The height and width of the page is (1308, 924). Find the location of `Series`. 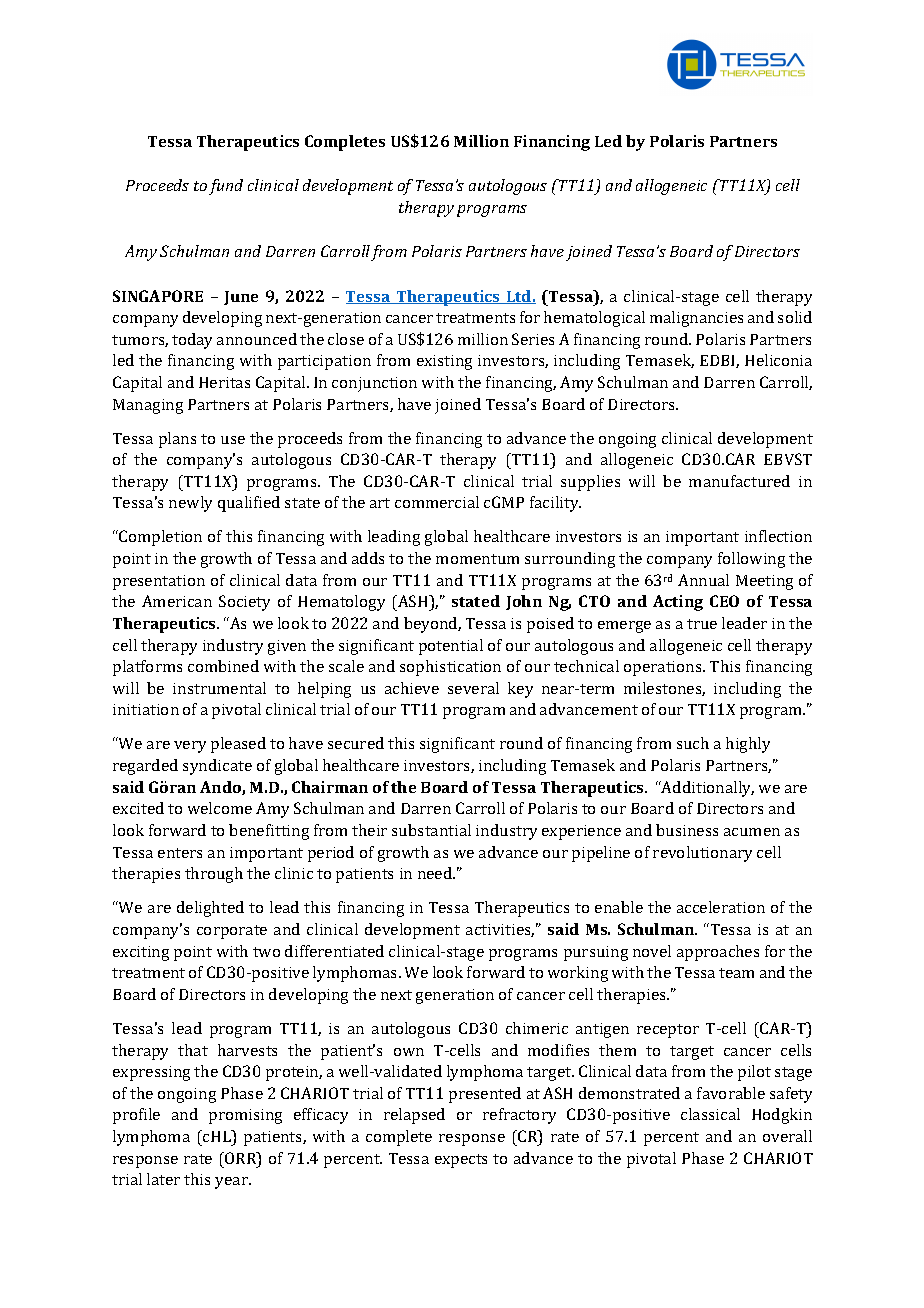

Series is located at coordinates (533, 339).
